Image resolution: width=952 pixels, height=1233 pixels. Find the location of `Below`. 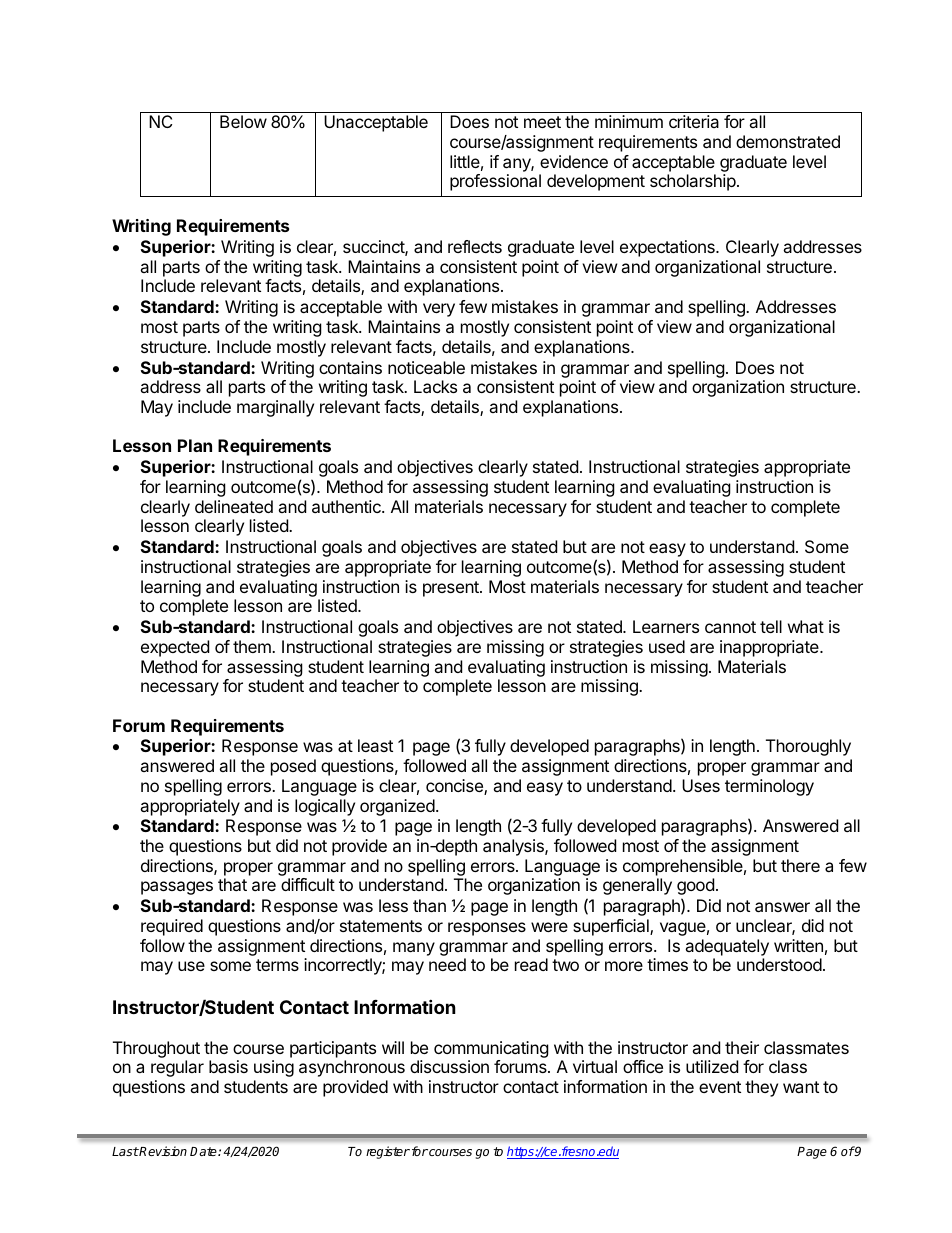

Below is located at coordinates (243, 121).
